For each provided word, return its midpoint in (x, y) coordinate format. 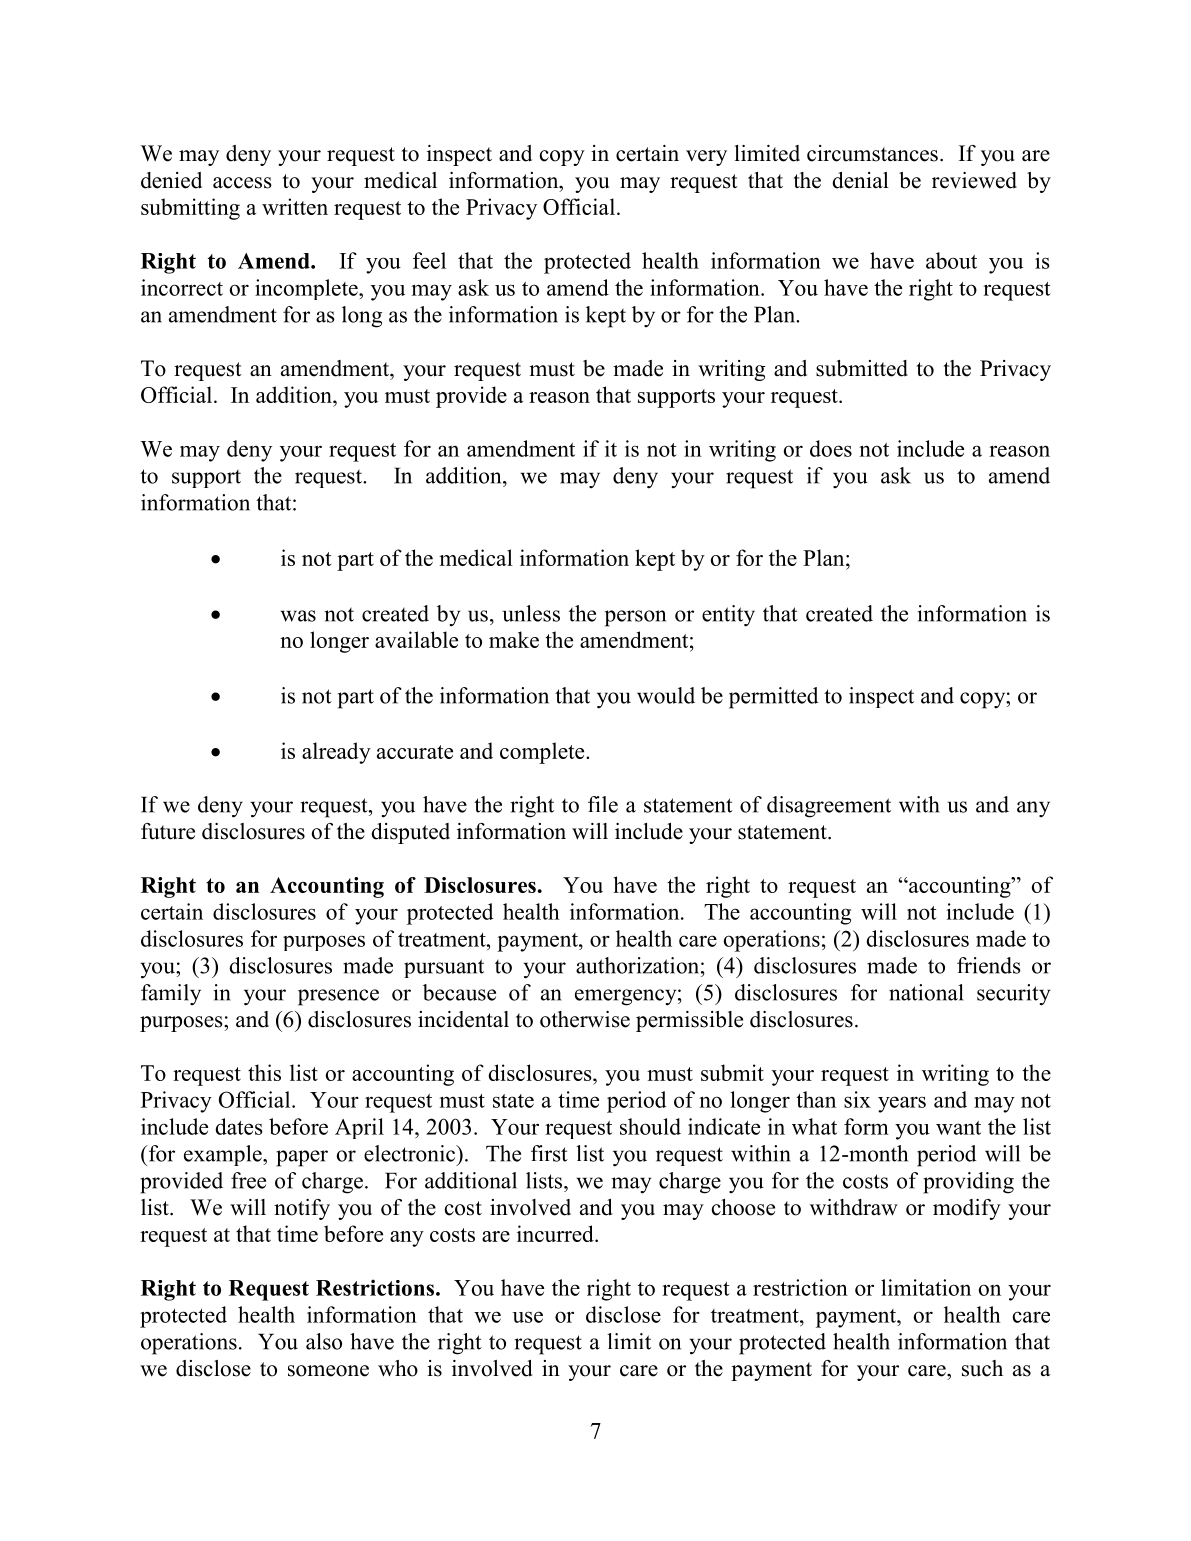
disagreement (829, 807)
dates (239, 1126)
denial (860, 180)
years (902, 1104)
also (324, 1341)
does (831, 448)
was (298, 616)
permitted (773, 698)
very (706, 158)
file (603, 804)
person (635, 618)
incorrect (182, 287)
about (951, 260)
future (168, 831)
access (242, 183)
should (650, 1126)
